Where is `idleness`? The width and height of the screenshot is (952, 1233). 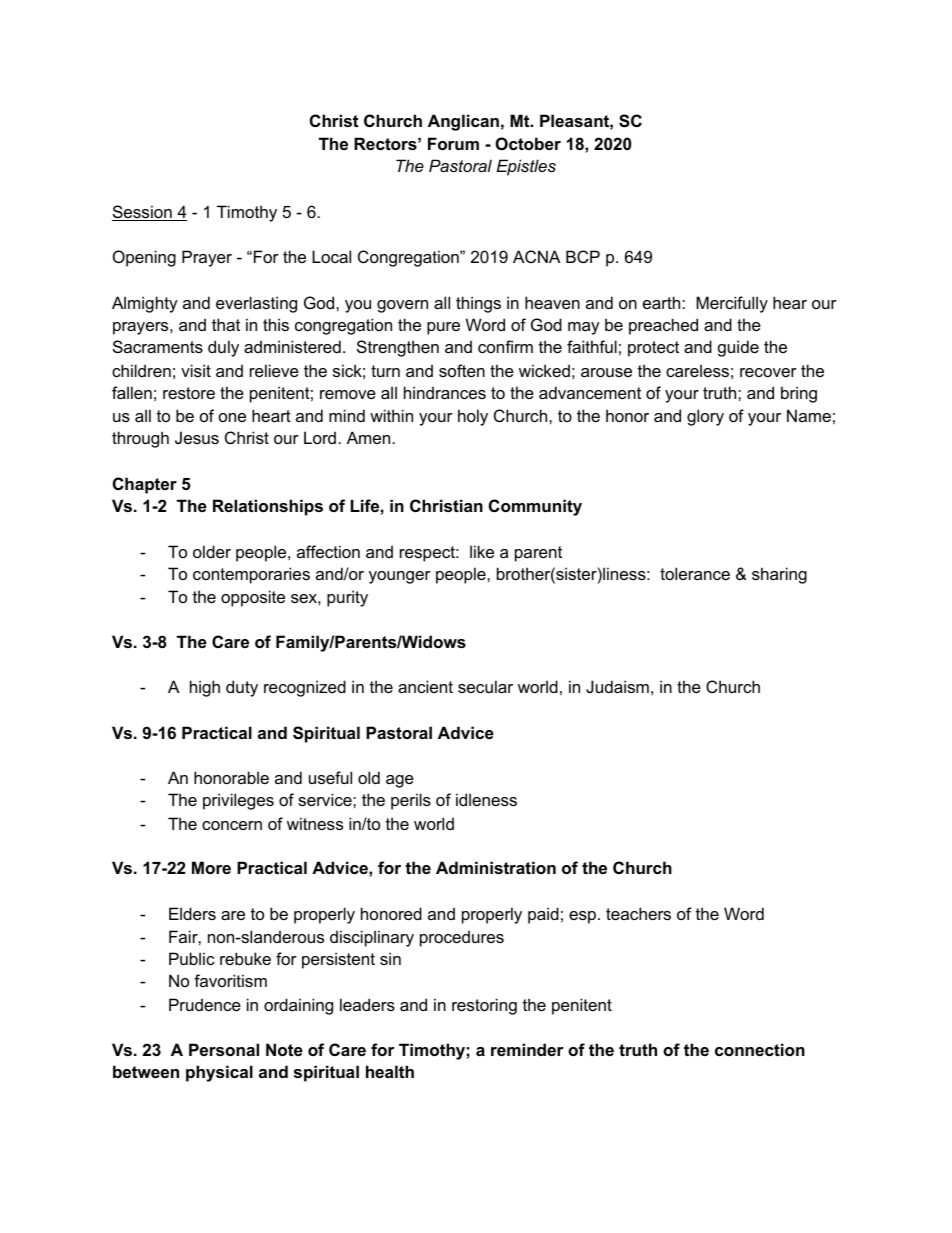 idleness is located at coordinates (486, 799).
